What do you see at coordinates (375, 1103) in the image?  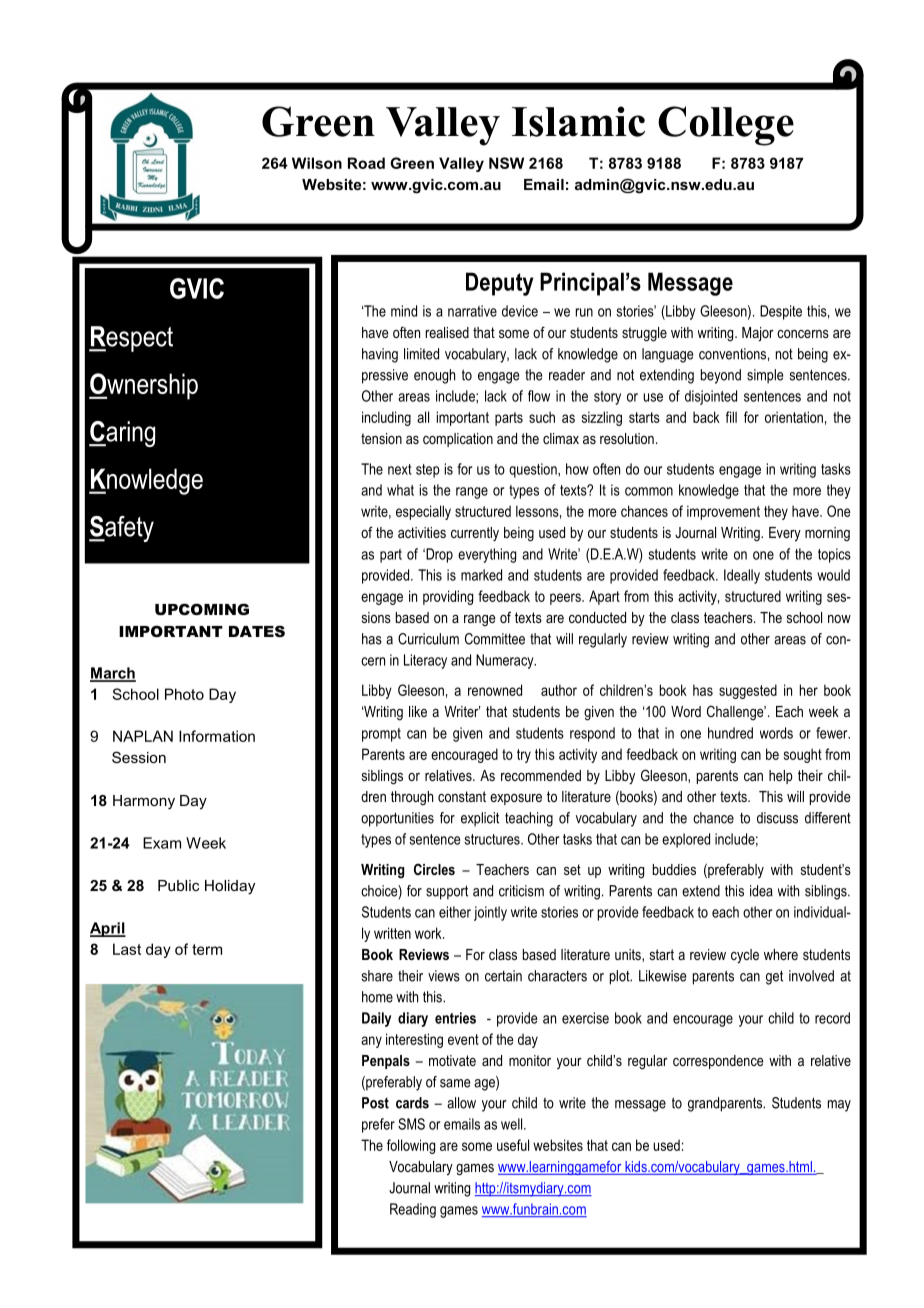 I see `Post` at bounding box center [375, 1103].
